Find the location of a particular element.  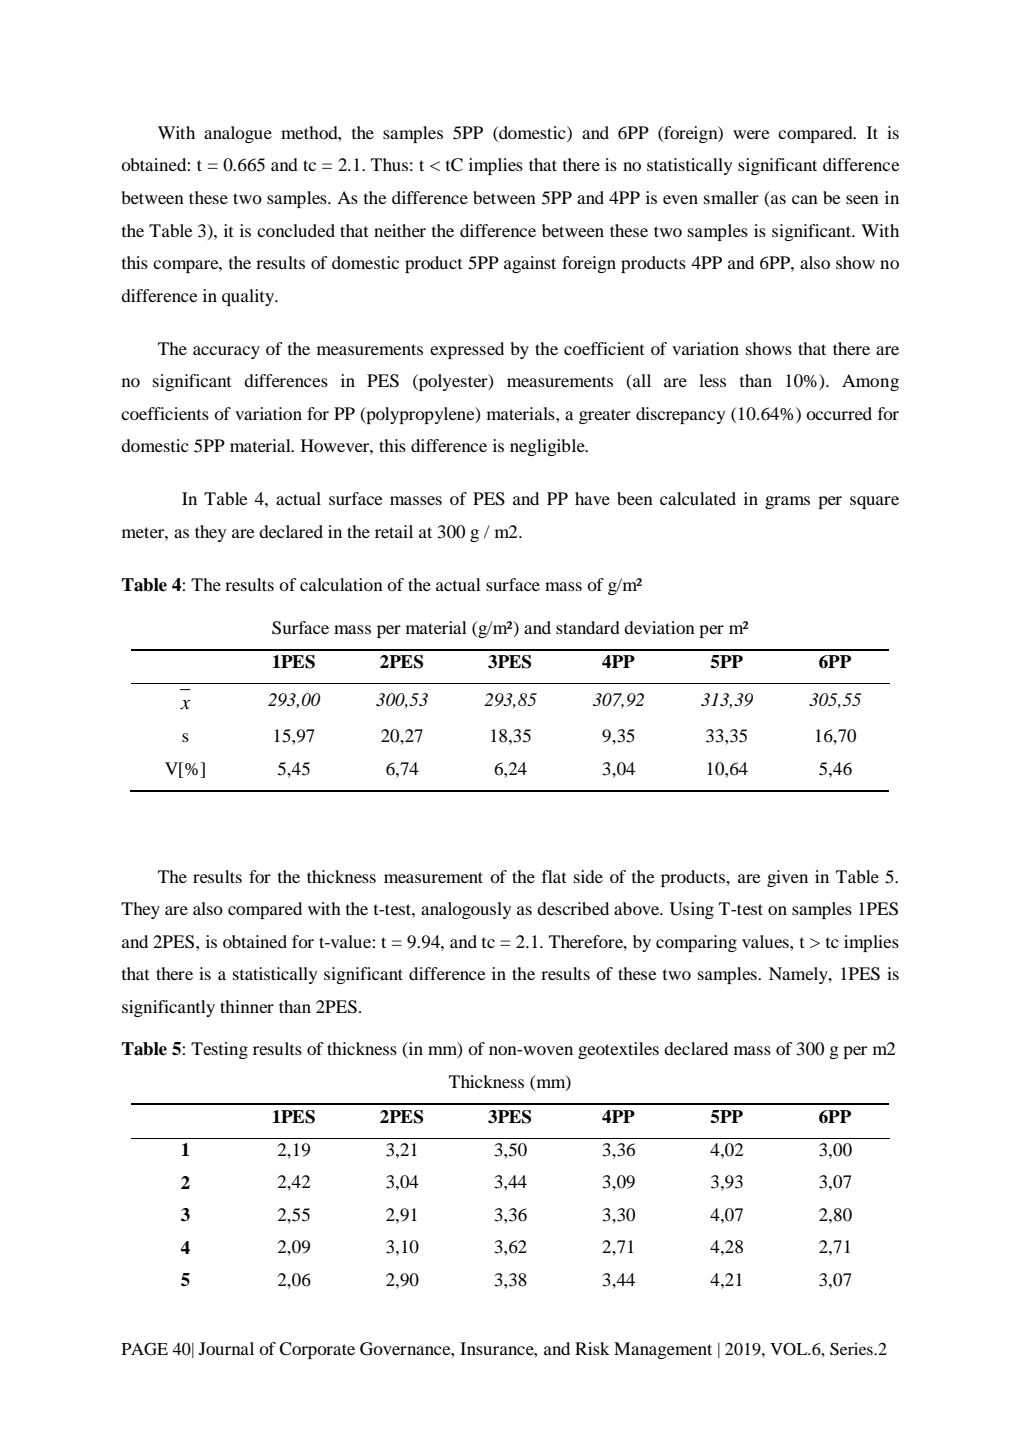

Journal is located at coordinates (226, 1348).
